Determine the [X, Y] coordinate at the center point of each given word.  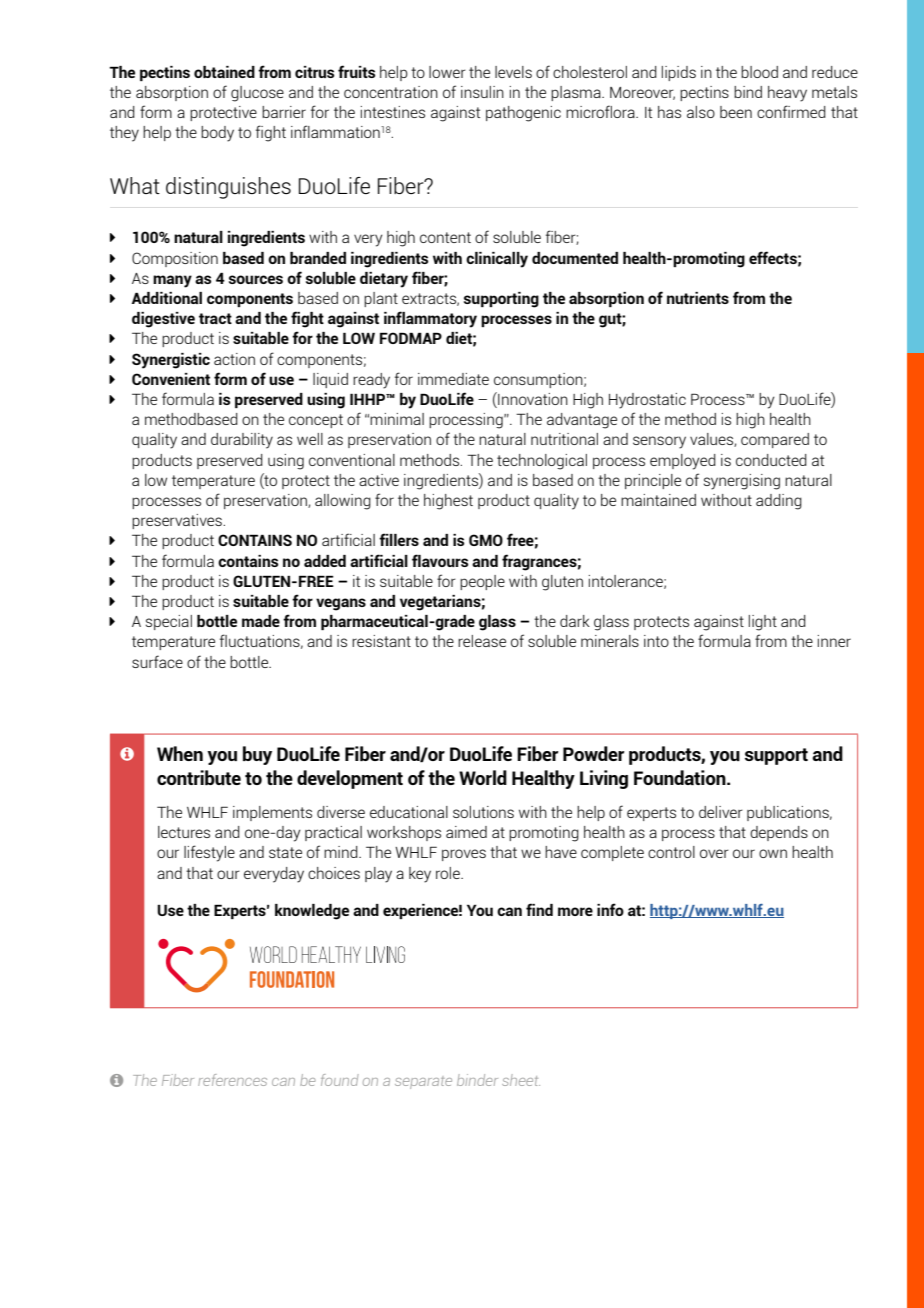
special [169, 622]
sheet [521, 1080]
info [610, 909]
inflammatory [430, 319]
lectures [184, 832]
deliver [721, 812]
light [763, 623]
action [234, 359]
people [482, 582]
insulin [482, 92]
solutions [483, 812]
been [736, 112]
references [232, 1080]
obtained [224, 72]
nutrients [698, 298]
